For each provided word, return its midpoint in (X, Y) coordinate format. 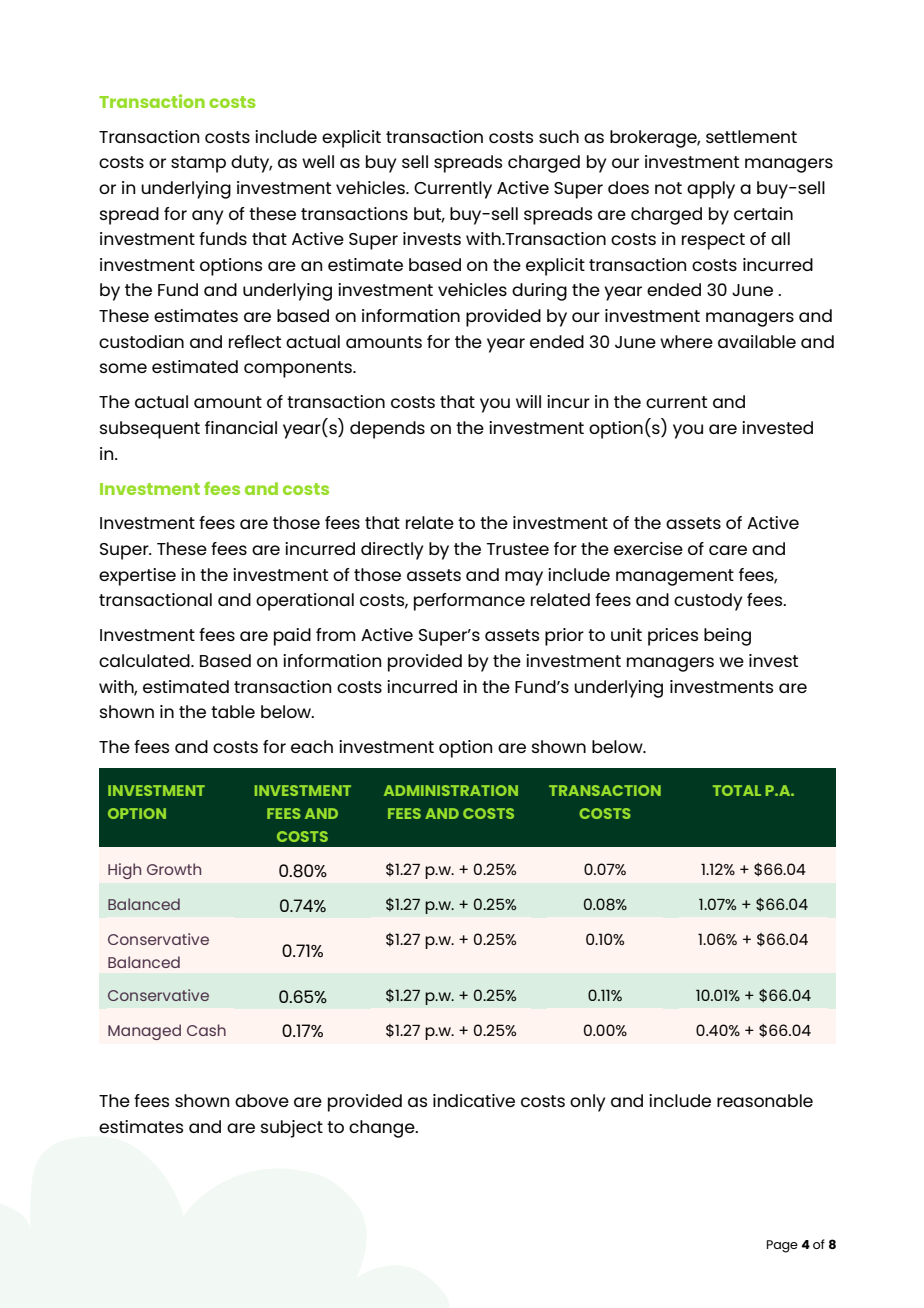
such (559, 136)
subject (292, 1129)
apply (711, 190)
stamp (198, 164)
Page (782, 1246)
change (383, 1129)
